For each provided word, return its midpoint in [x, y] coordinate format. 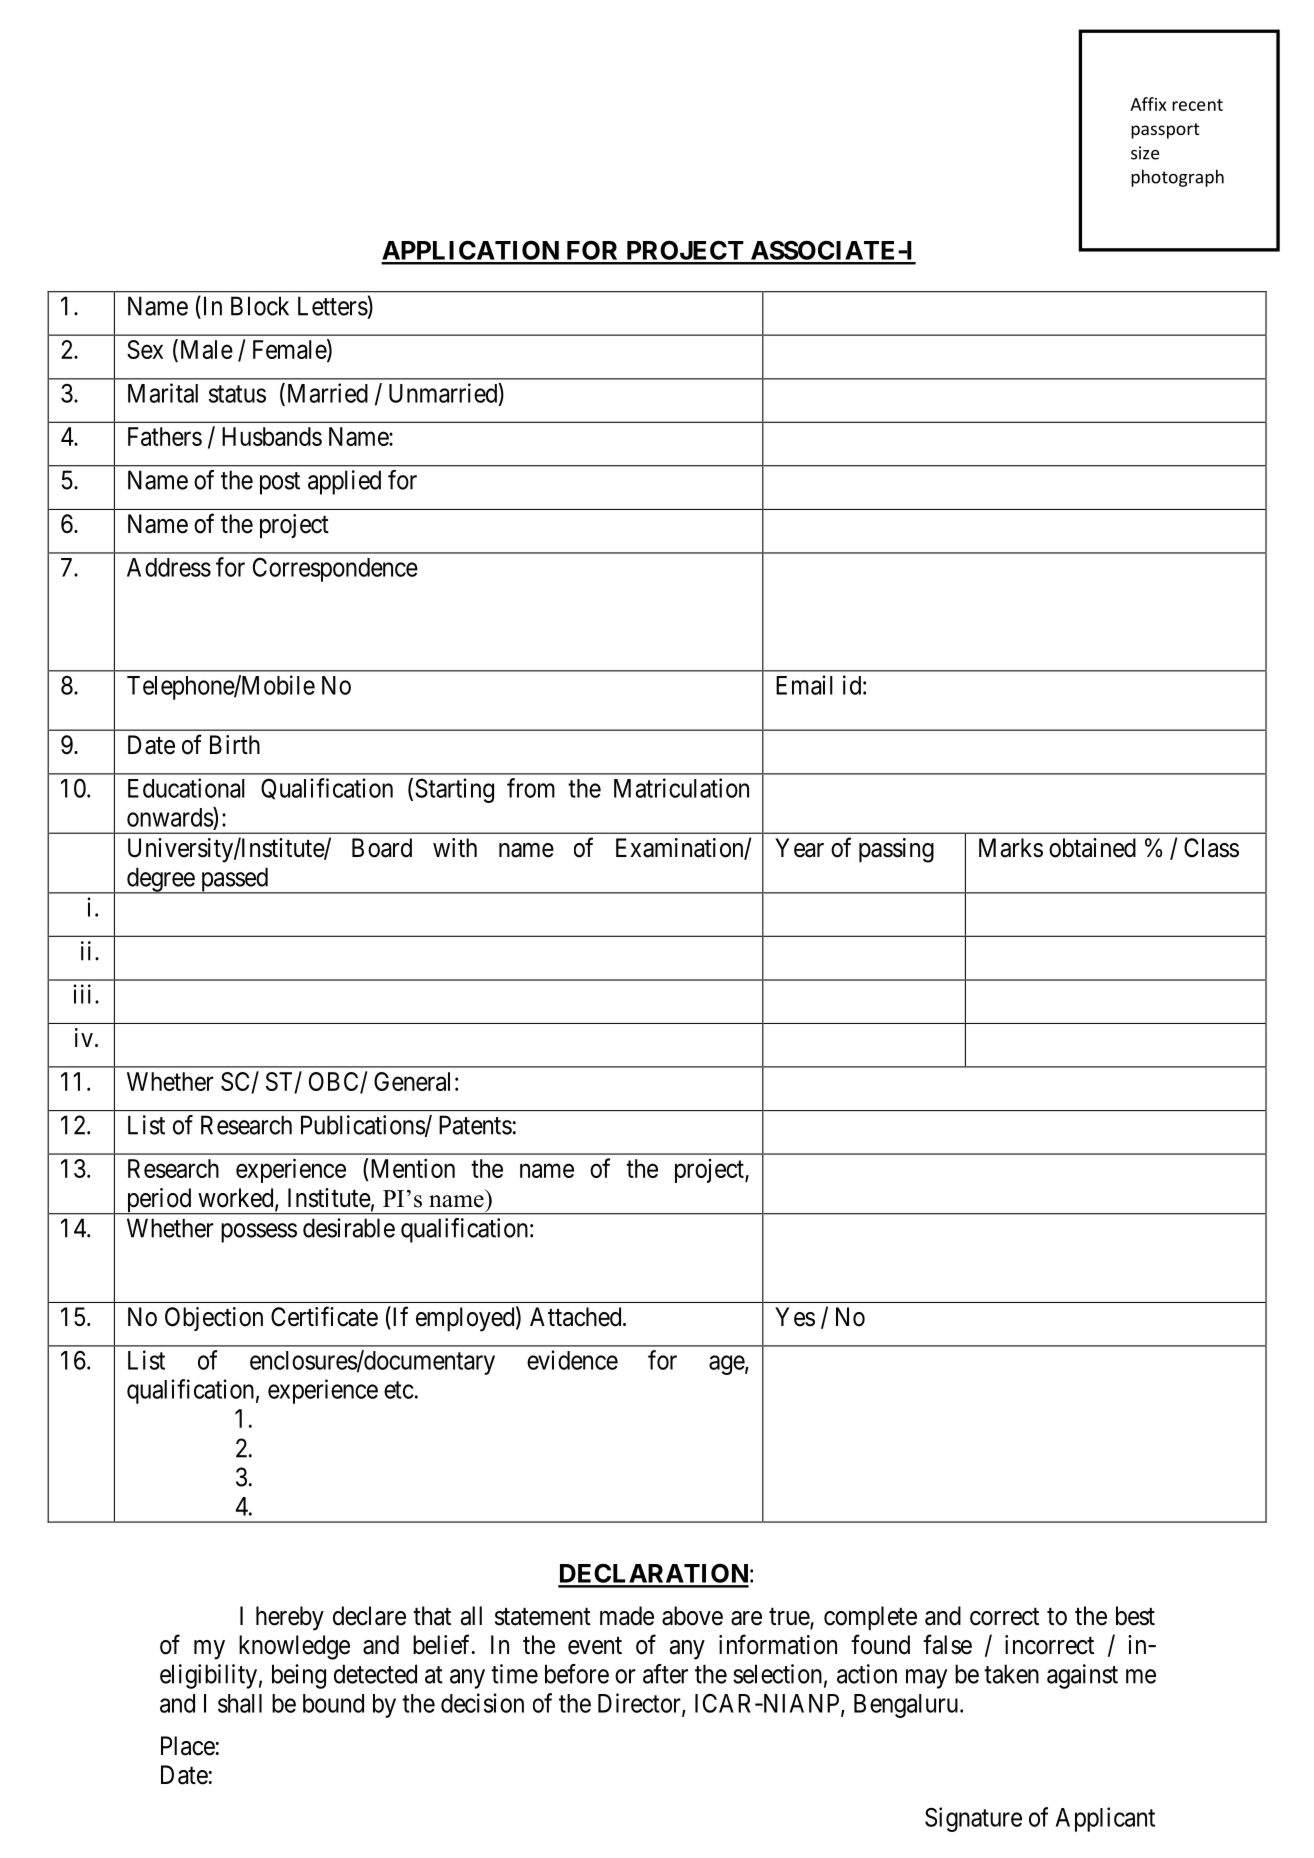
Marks [1011, 848]
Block [260, 306]
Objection [214, 1319]
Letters [333, 306]
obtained [1092, 848]
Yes [795, 1317]
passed [234, 880]
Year [799, 848]
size [1145, 153]
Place [188, 1746]
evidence [572, 1360]
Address [169, 567]
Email [804, 685]
